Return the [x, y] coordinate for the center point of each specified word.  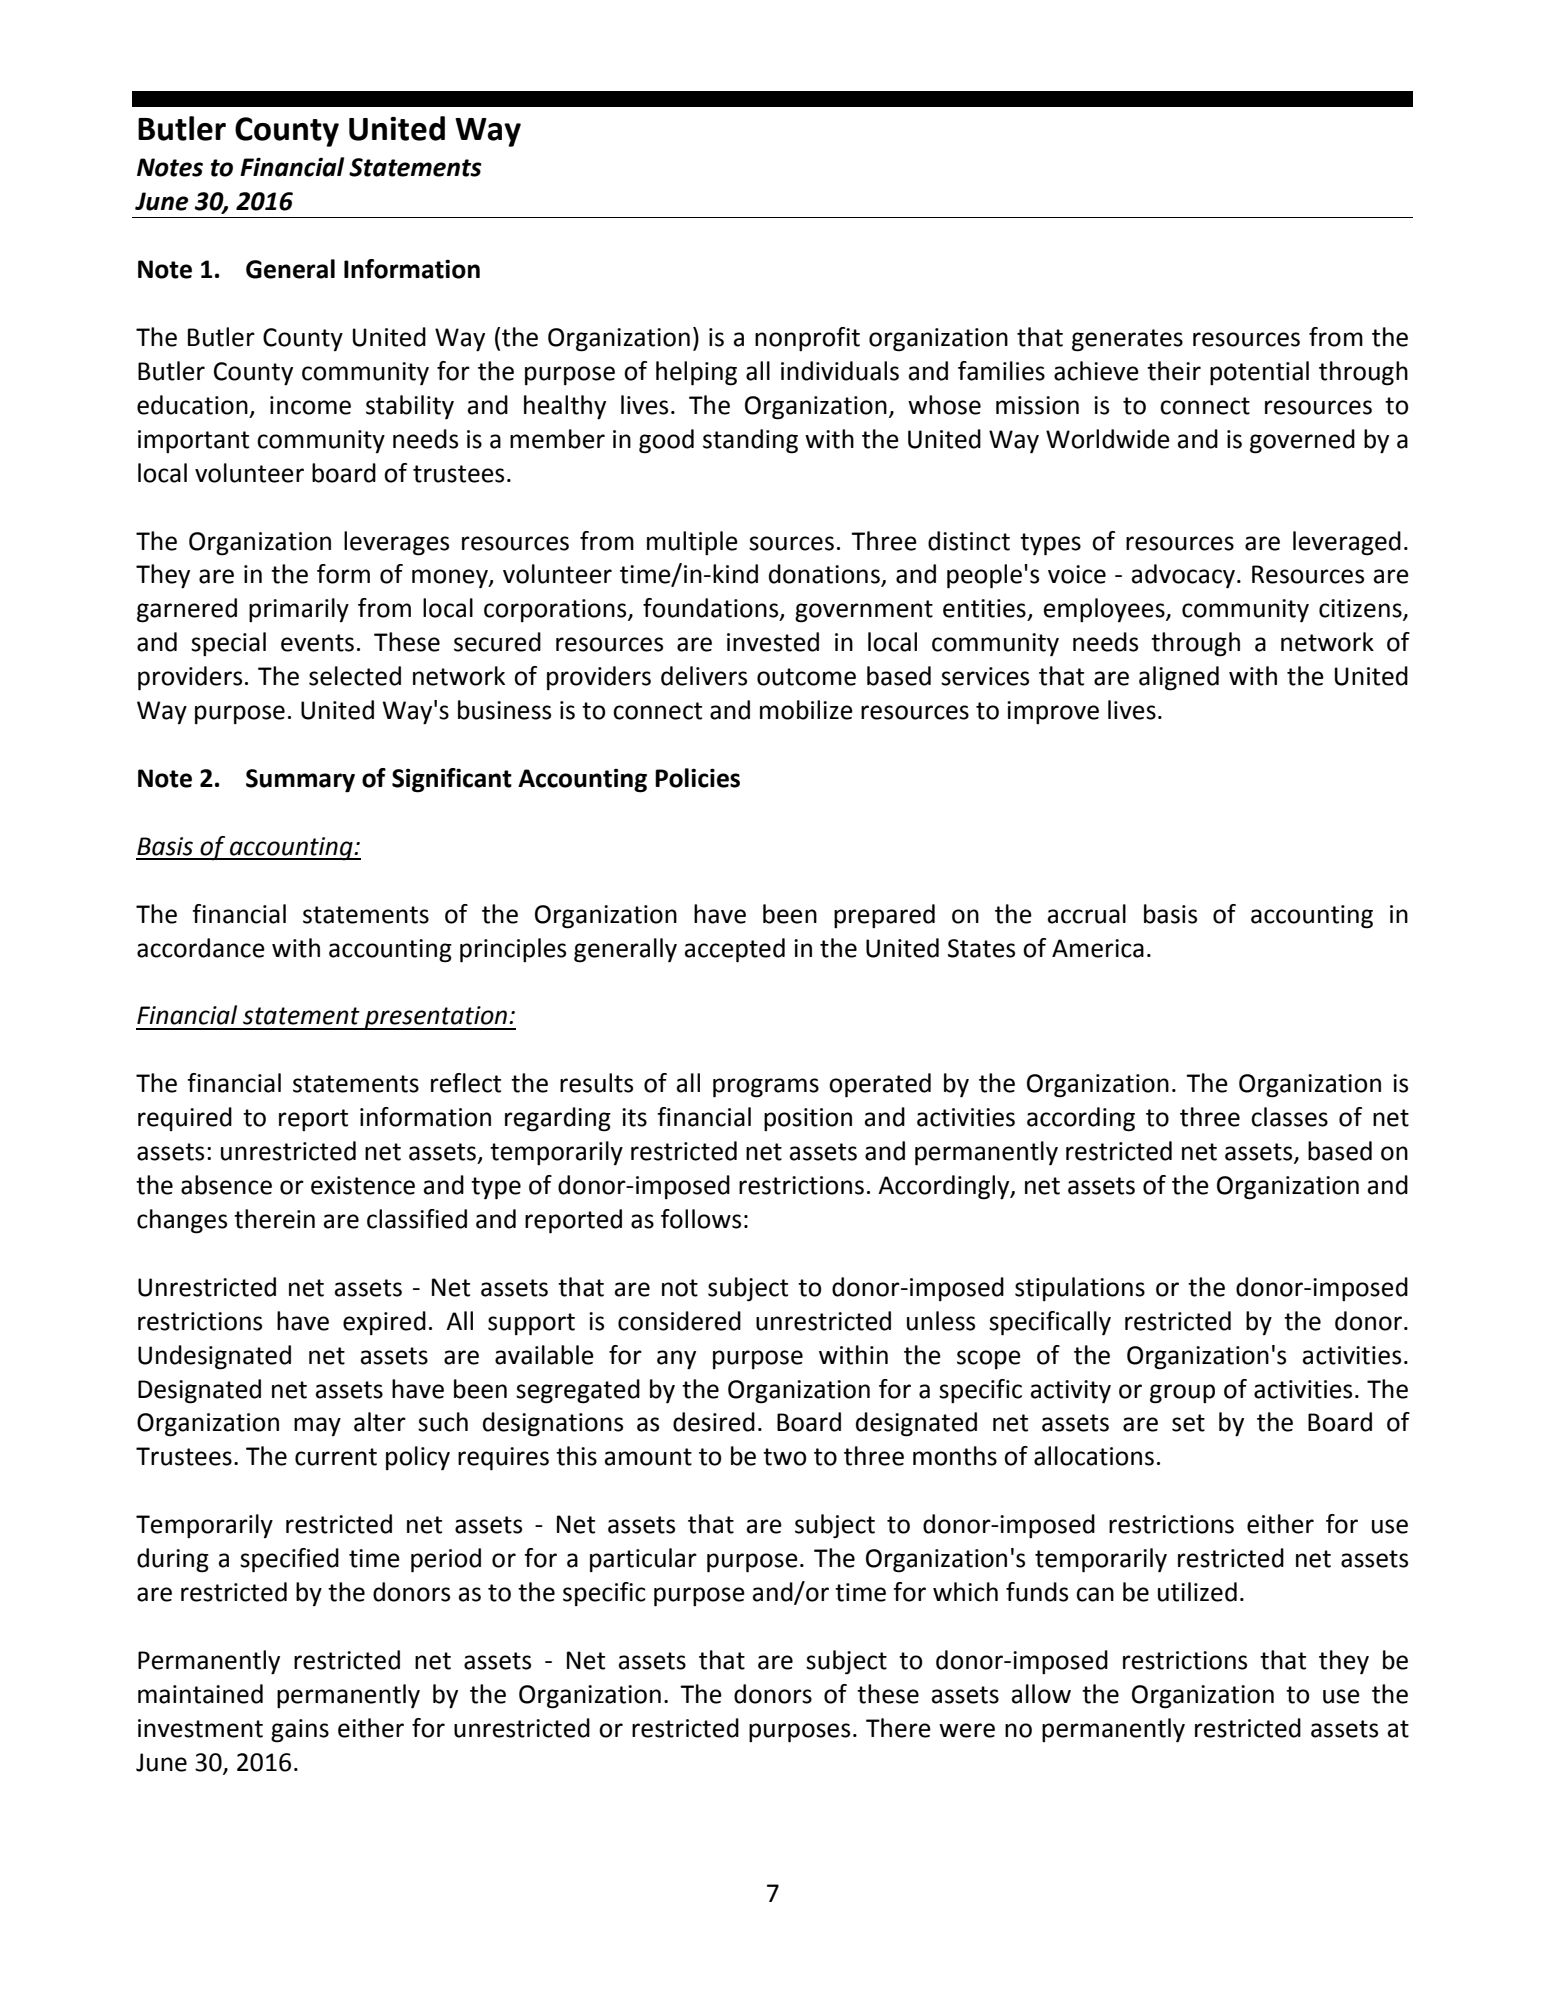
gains [300, 1731]
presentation [436, 1018]
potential [1259, 373]
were [967, 1730]
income [310, 405]
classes [1289, 1117]
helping [696, 373]
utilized [1197, 1592]
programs [766, 1088]
